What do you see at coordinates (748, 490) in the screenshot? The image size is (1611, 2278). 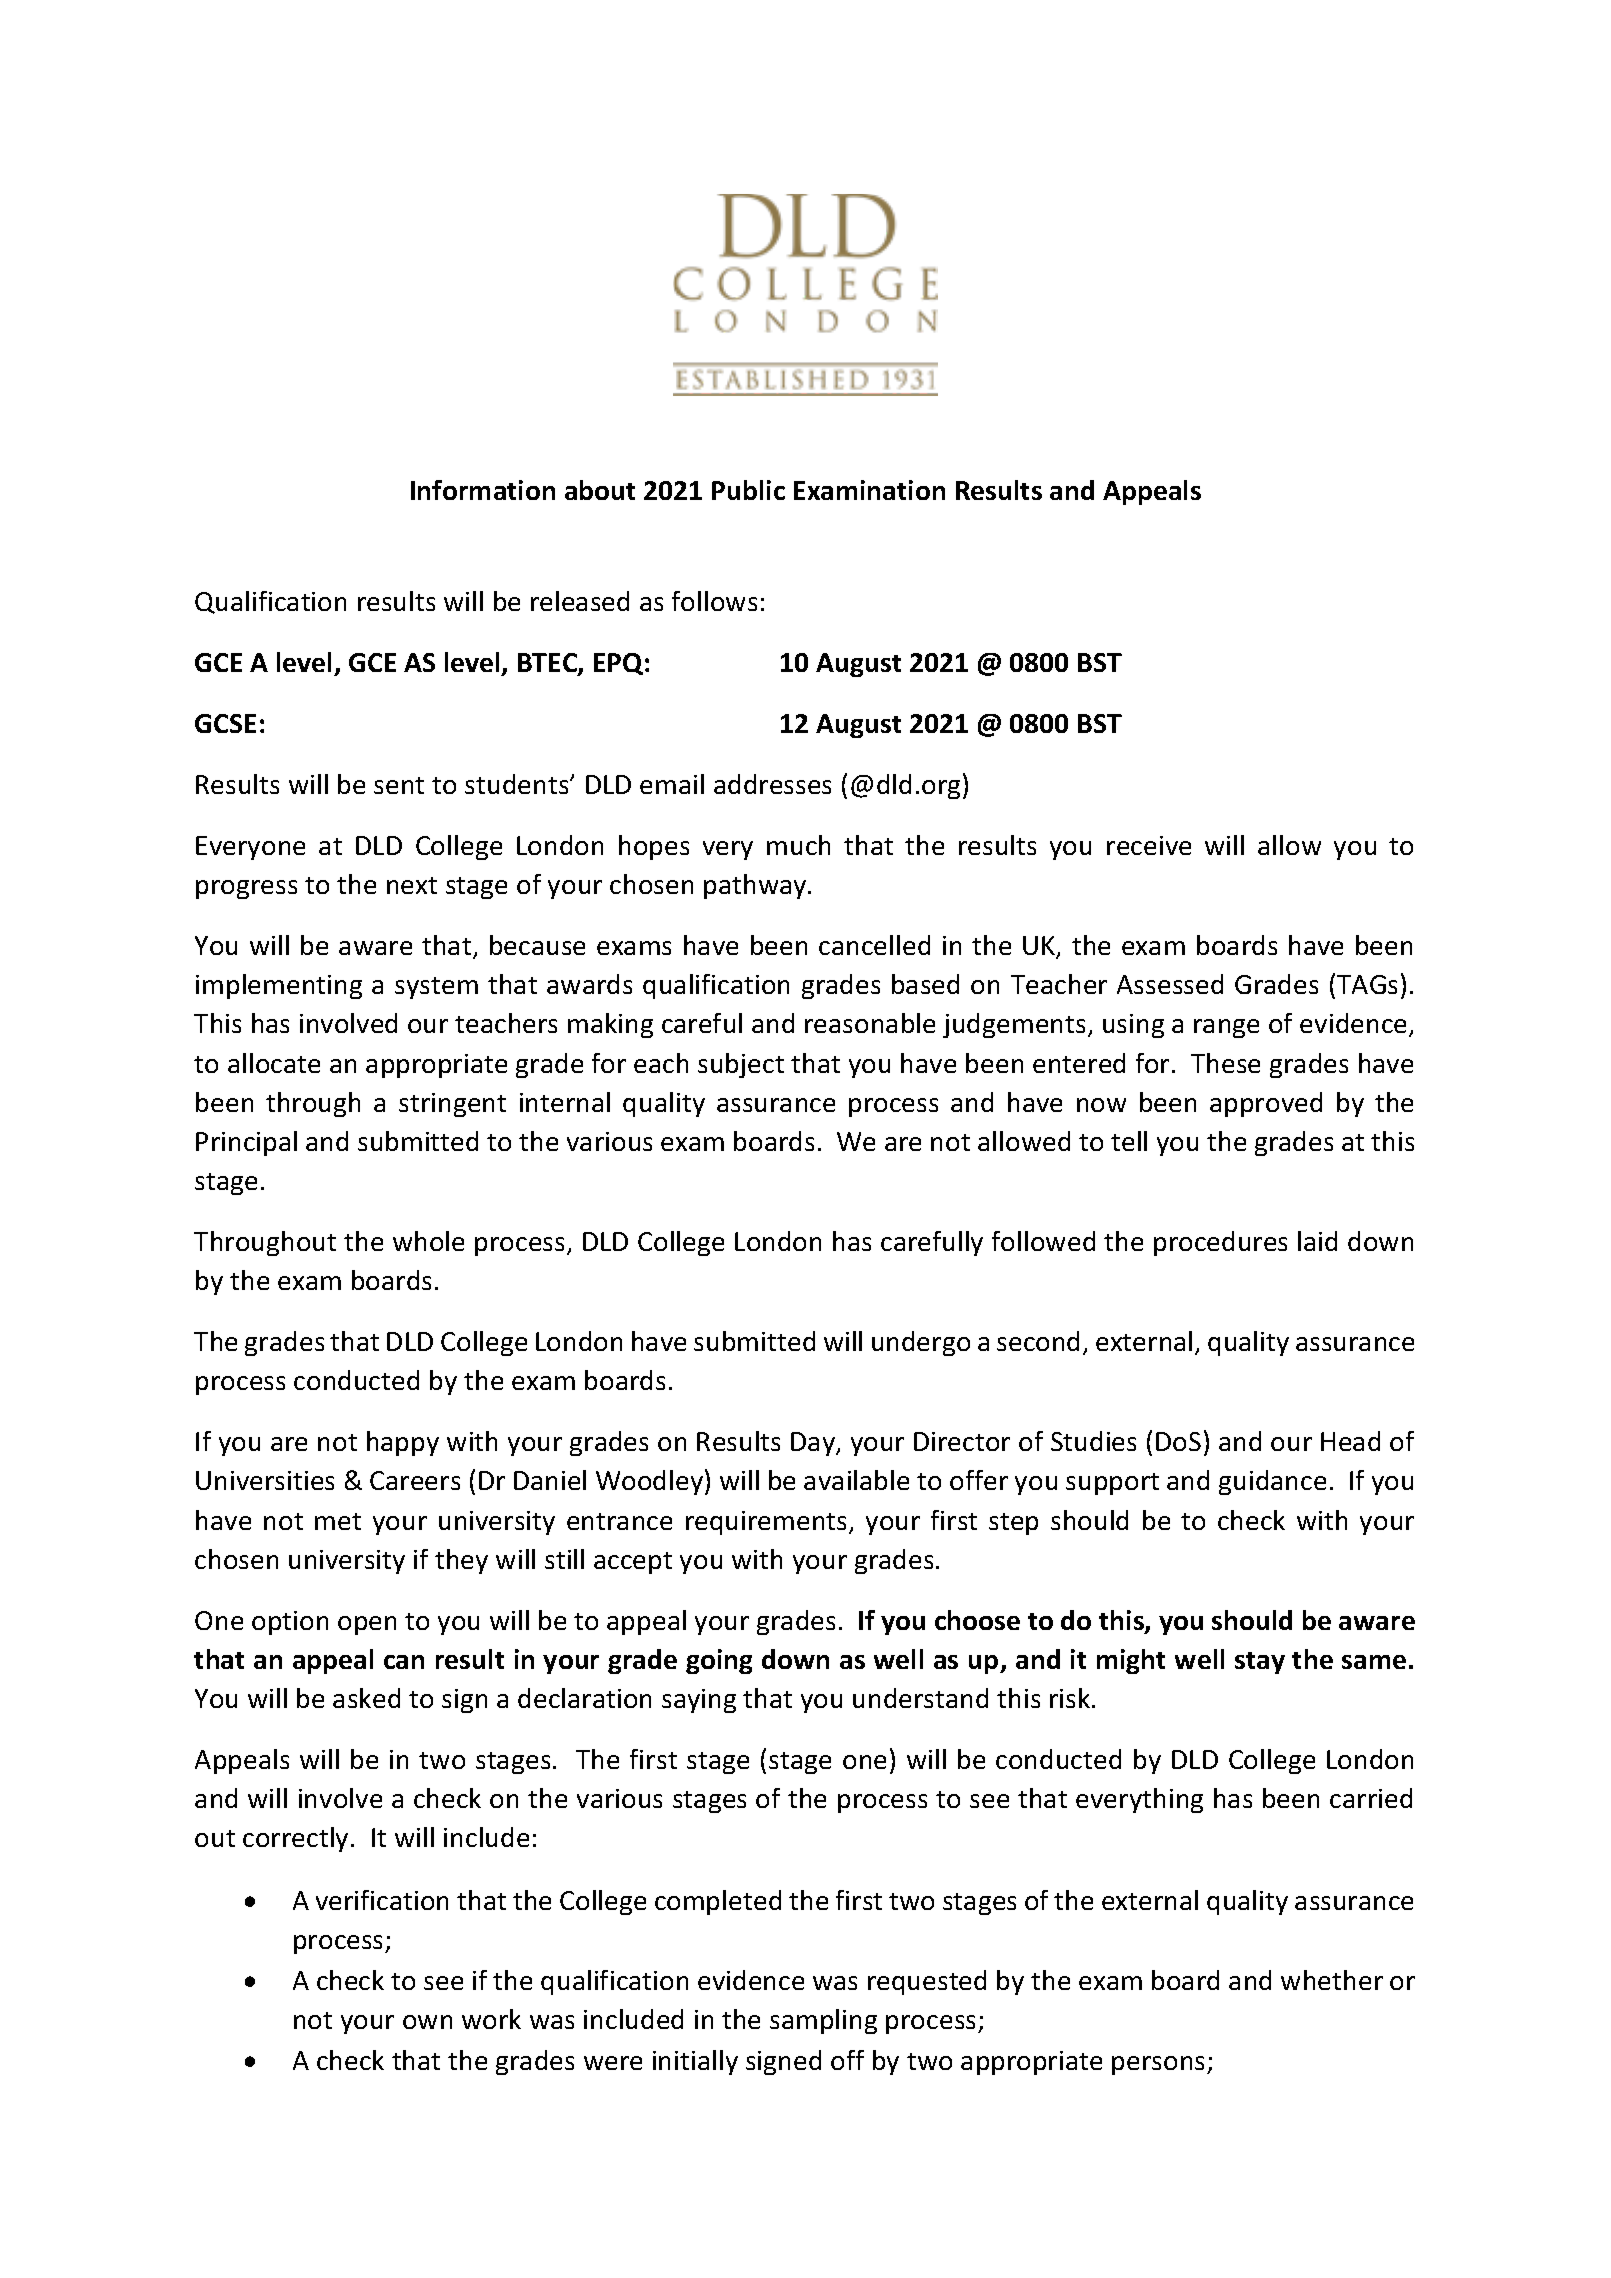 I see `Public` at bounding box center [748, 490].
